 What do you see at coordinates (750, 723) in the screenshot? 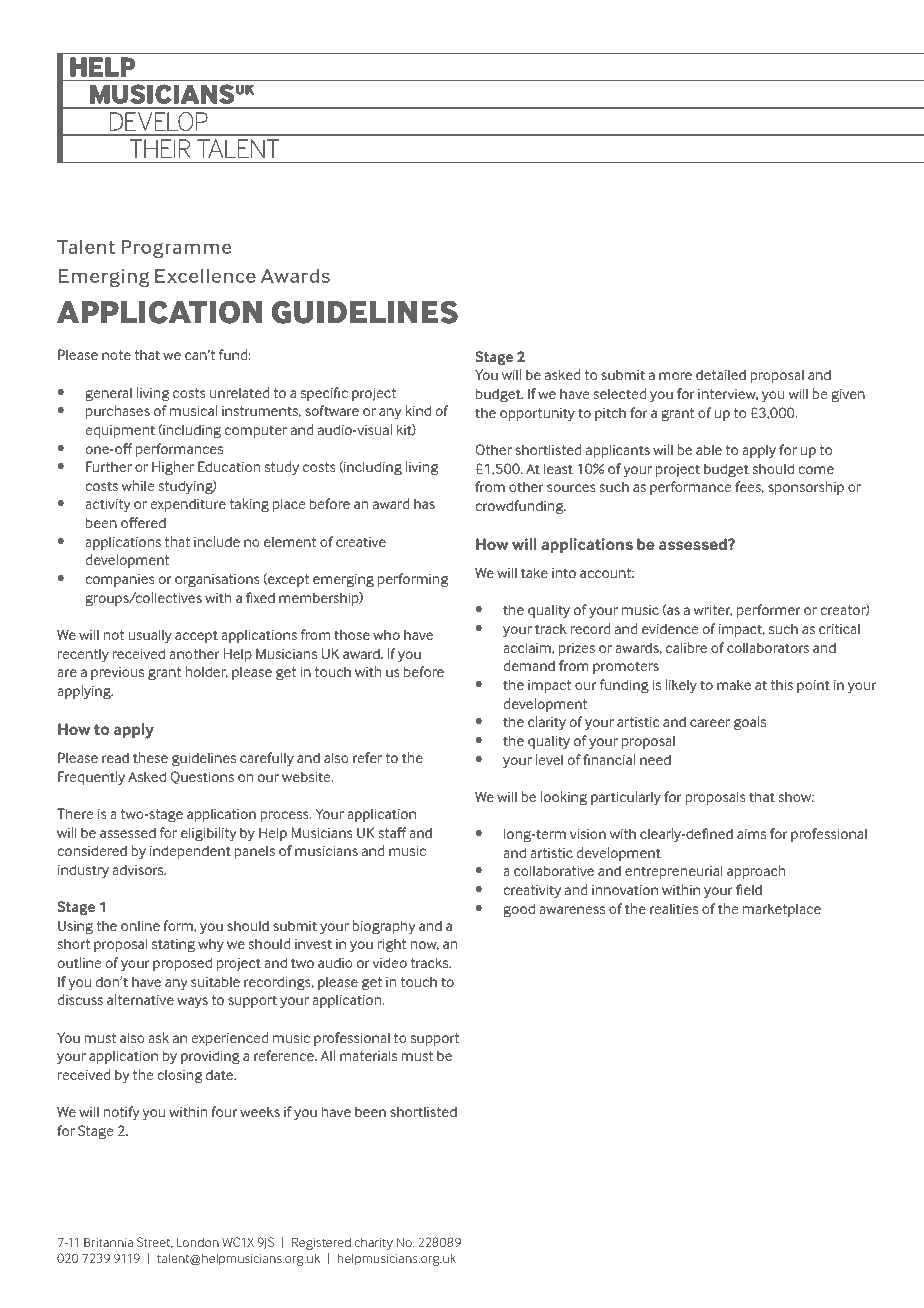
I see `goals` at bounding box center [750, 723].
